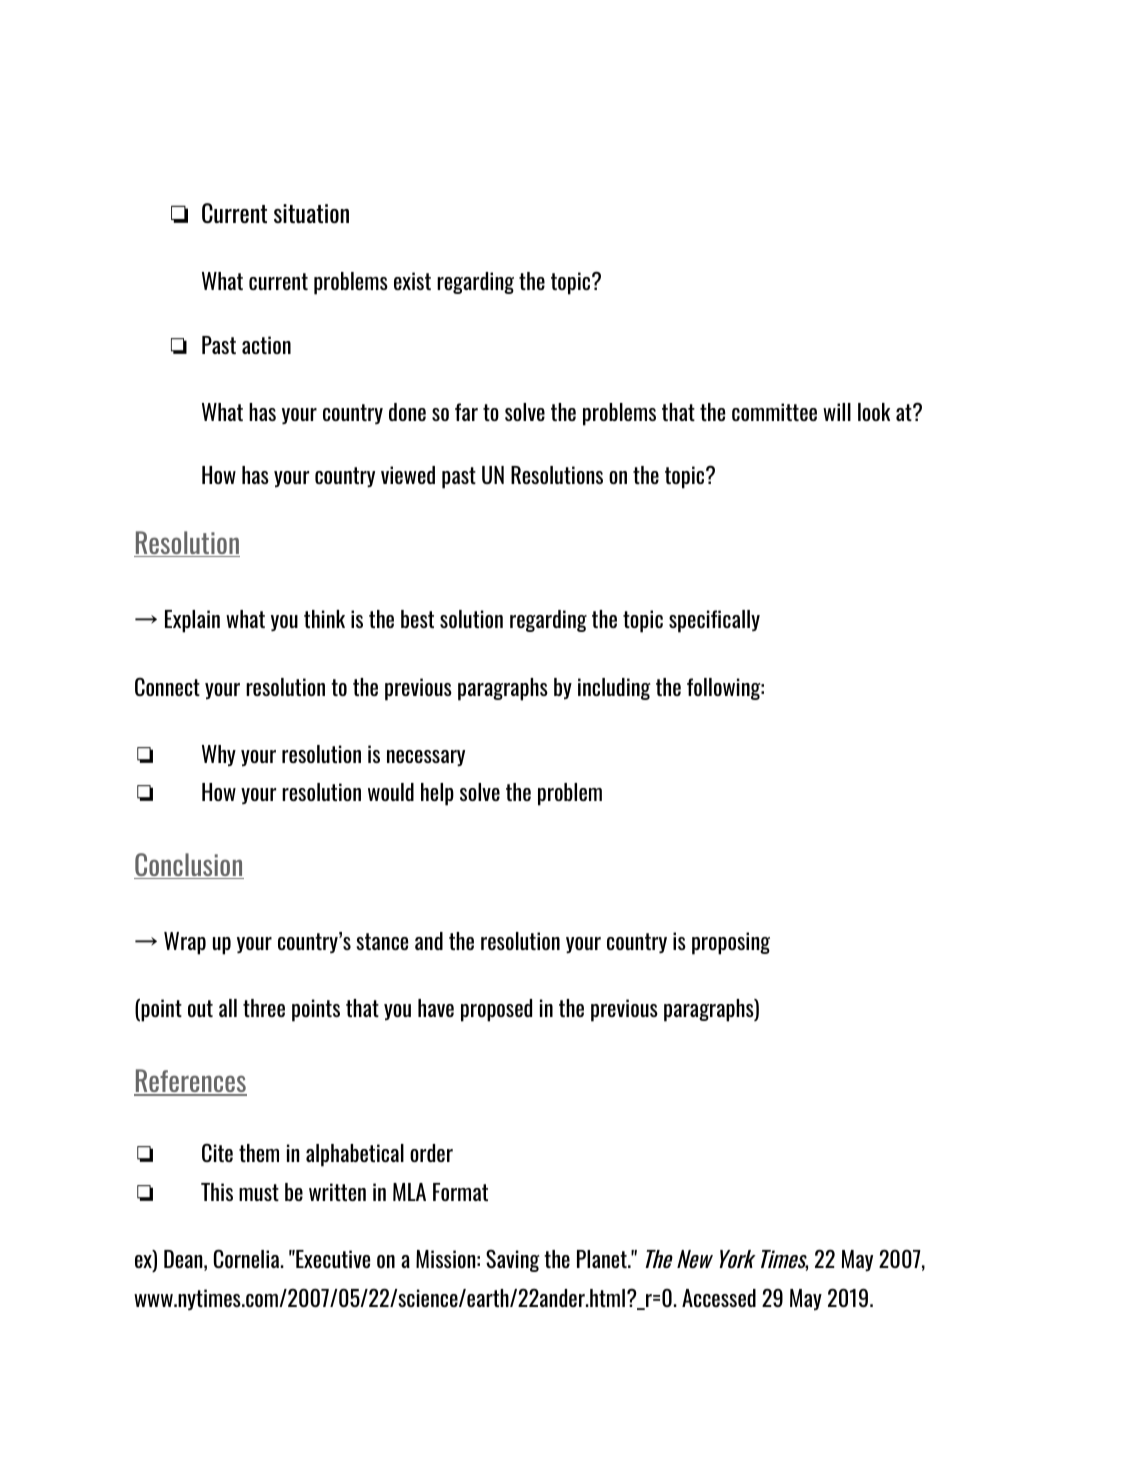 The image size is (1139, 1474). Describe the element at coordinates (774, 412) in the screenshot. I see `committee` at that location.
